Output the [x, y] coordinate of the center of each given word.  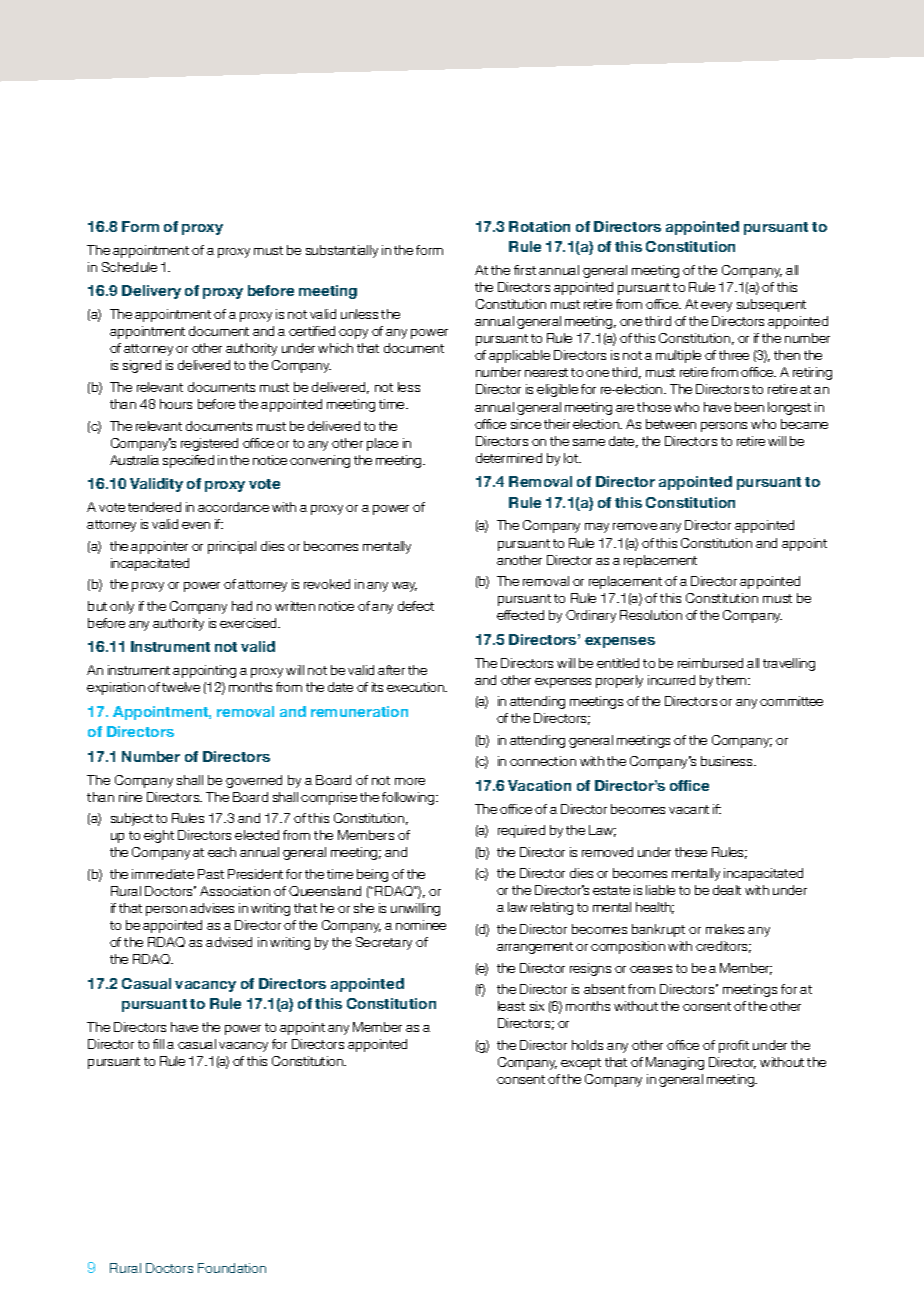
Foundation [232, 1268]
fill [158, 1044]
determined [509, 458]
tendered [154, 507]
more [410, 781]
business [728, 761]
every [716, 307]
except [581, 1064]
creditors [723, 947]
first [525, 270]
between [671, 424]
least [511, 1006]
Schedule [129, 267]
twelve [181, 687]
